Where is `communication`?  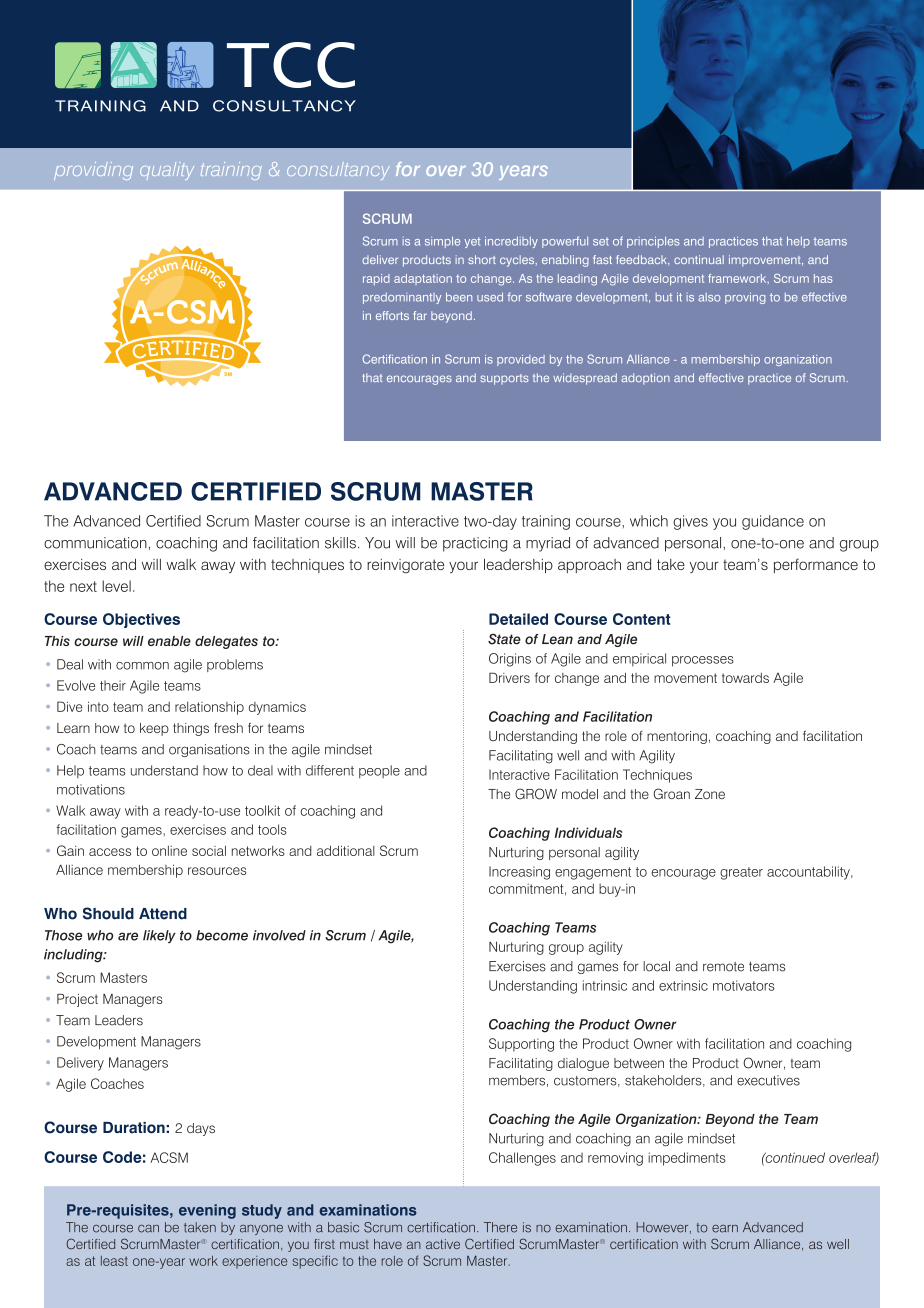
communication is located at coordinates (95, 543).
